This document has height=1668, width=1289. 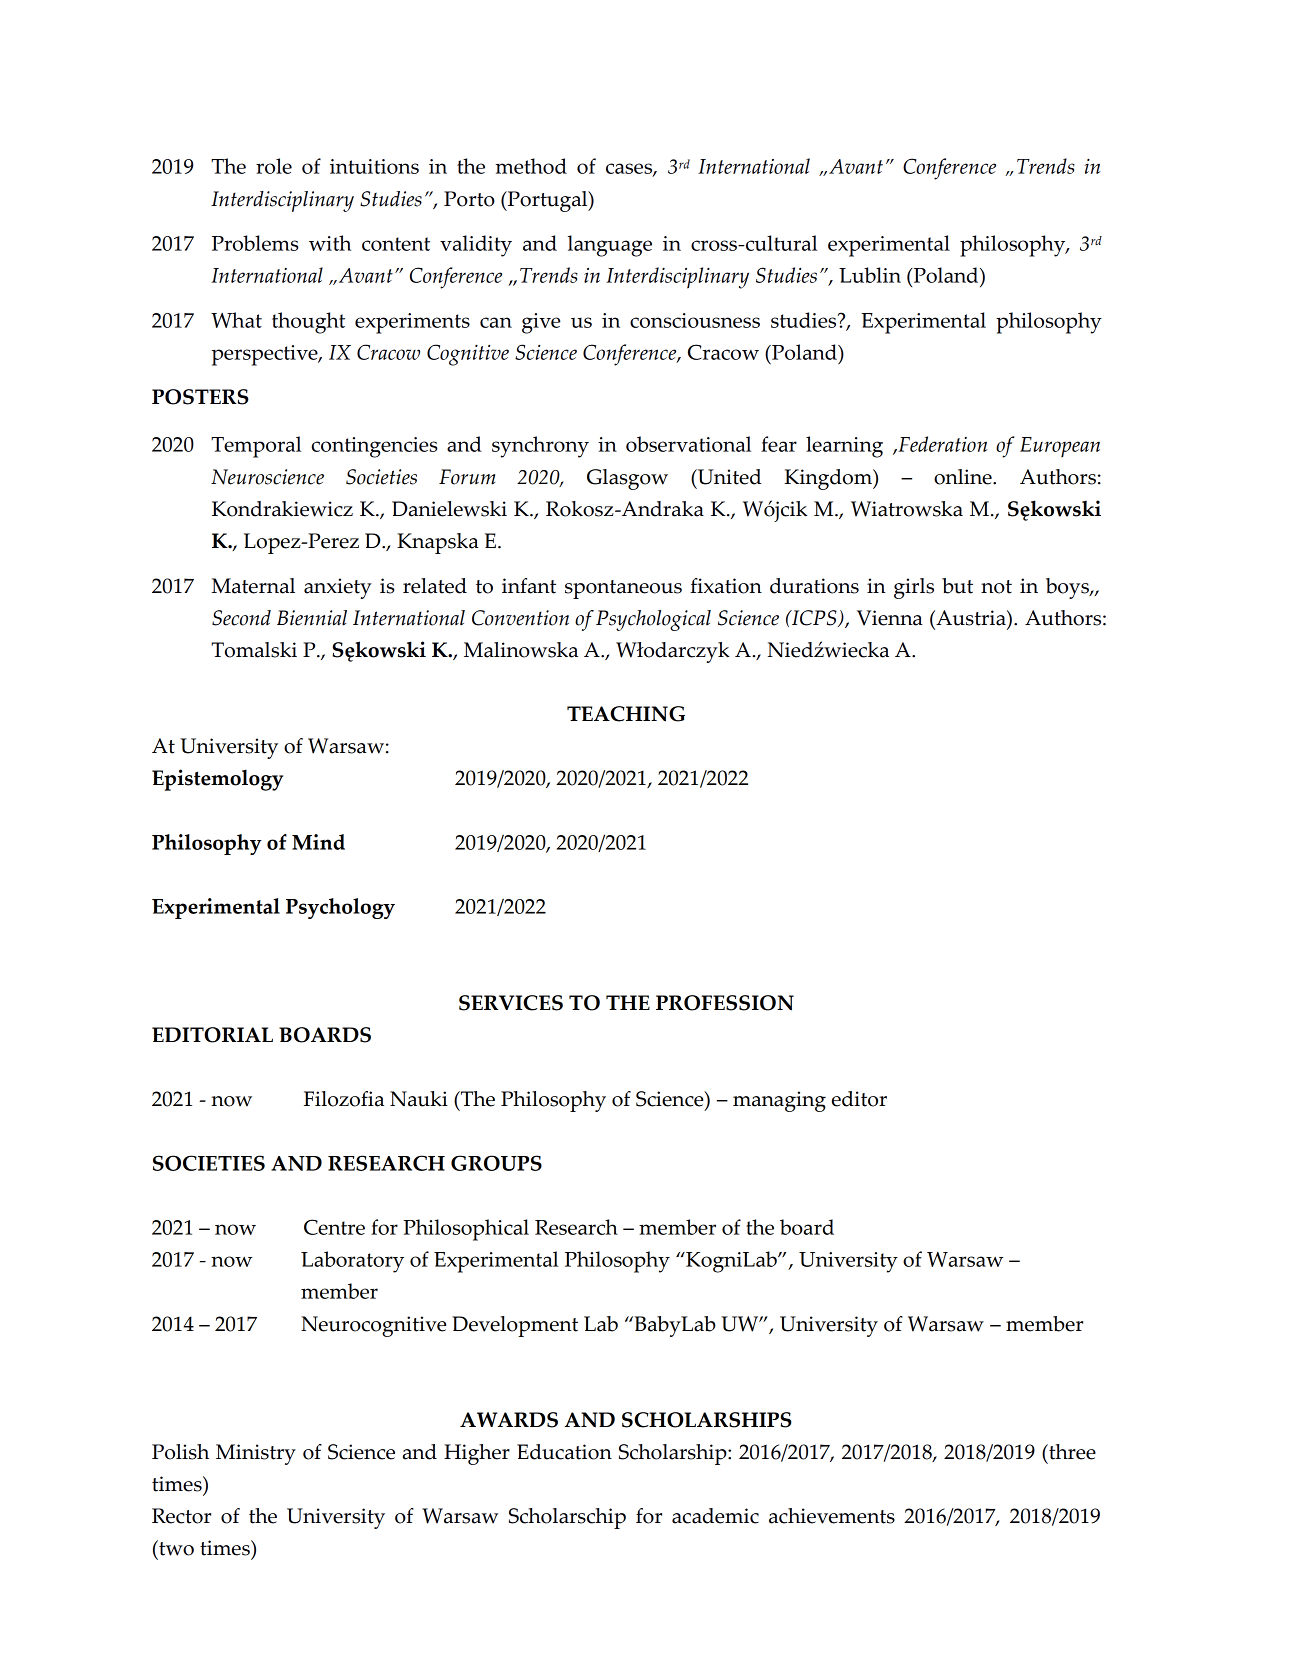 I want to click on GROUPS, so click(x=496, y=1163).
